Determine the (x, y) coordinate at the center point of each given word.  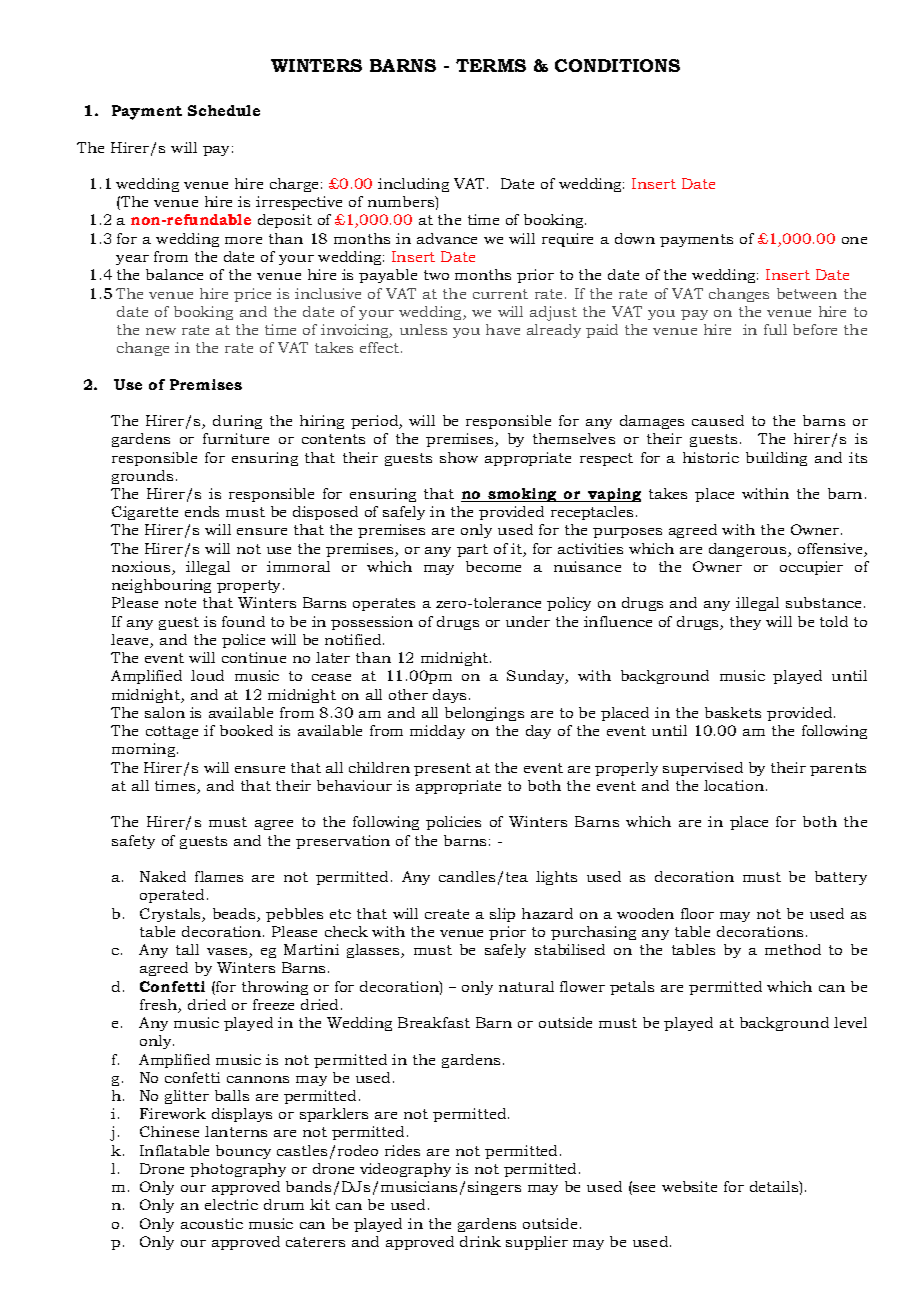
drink (480, 1241)
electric (231, 1204)
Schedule (224, 110)
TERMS (491, 65)
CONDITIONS (617, 65)
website (689, 1186)
